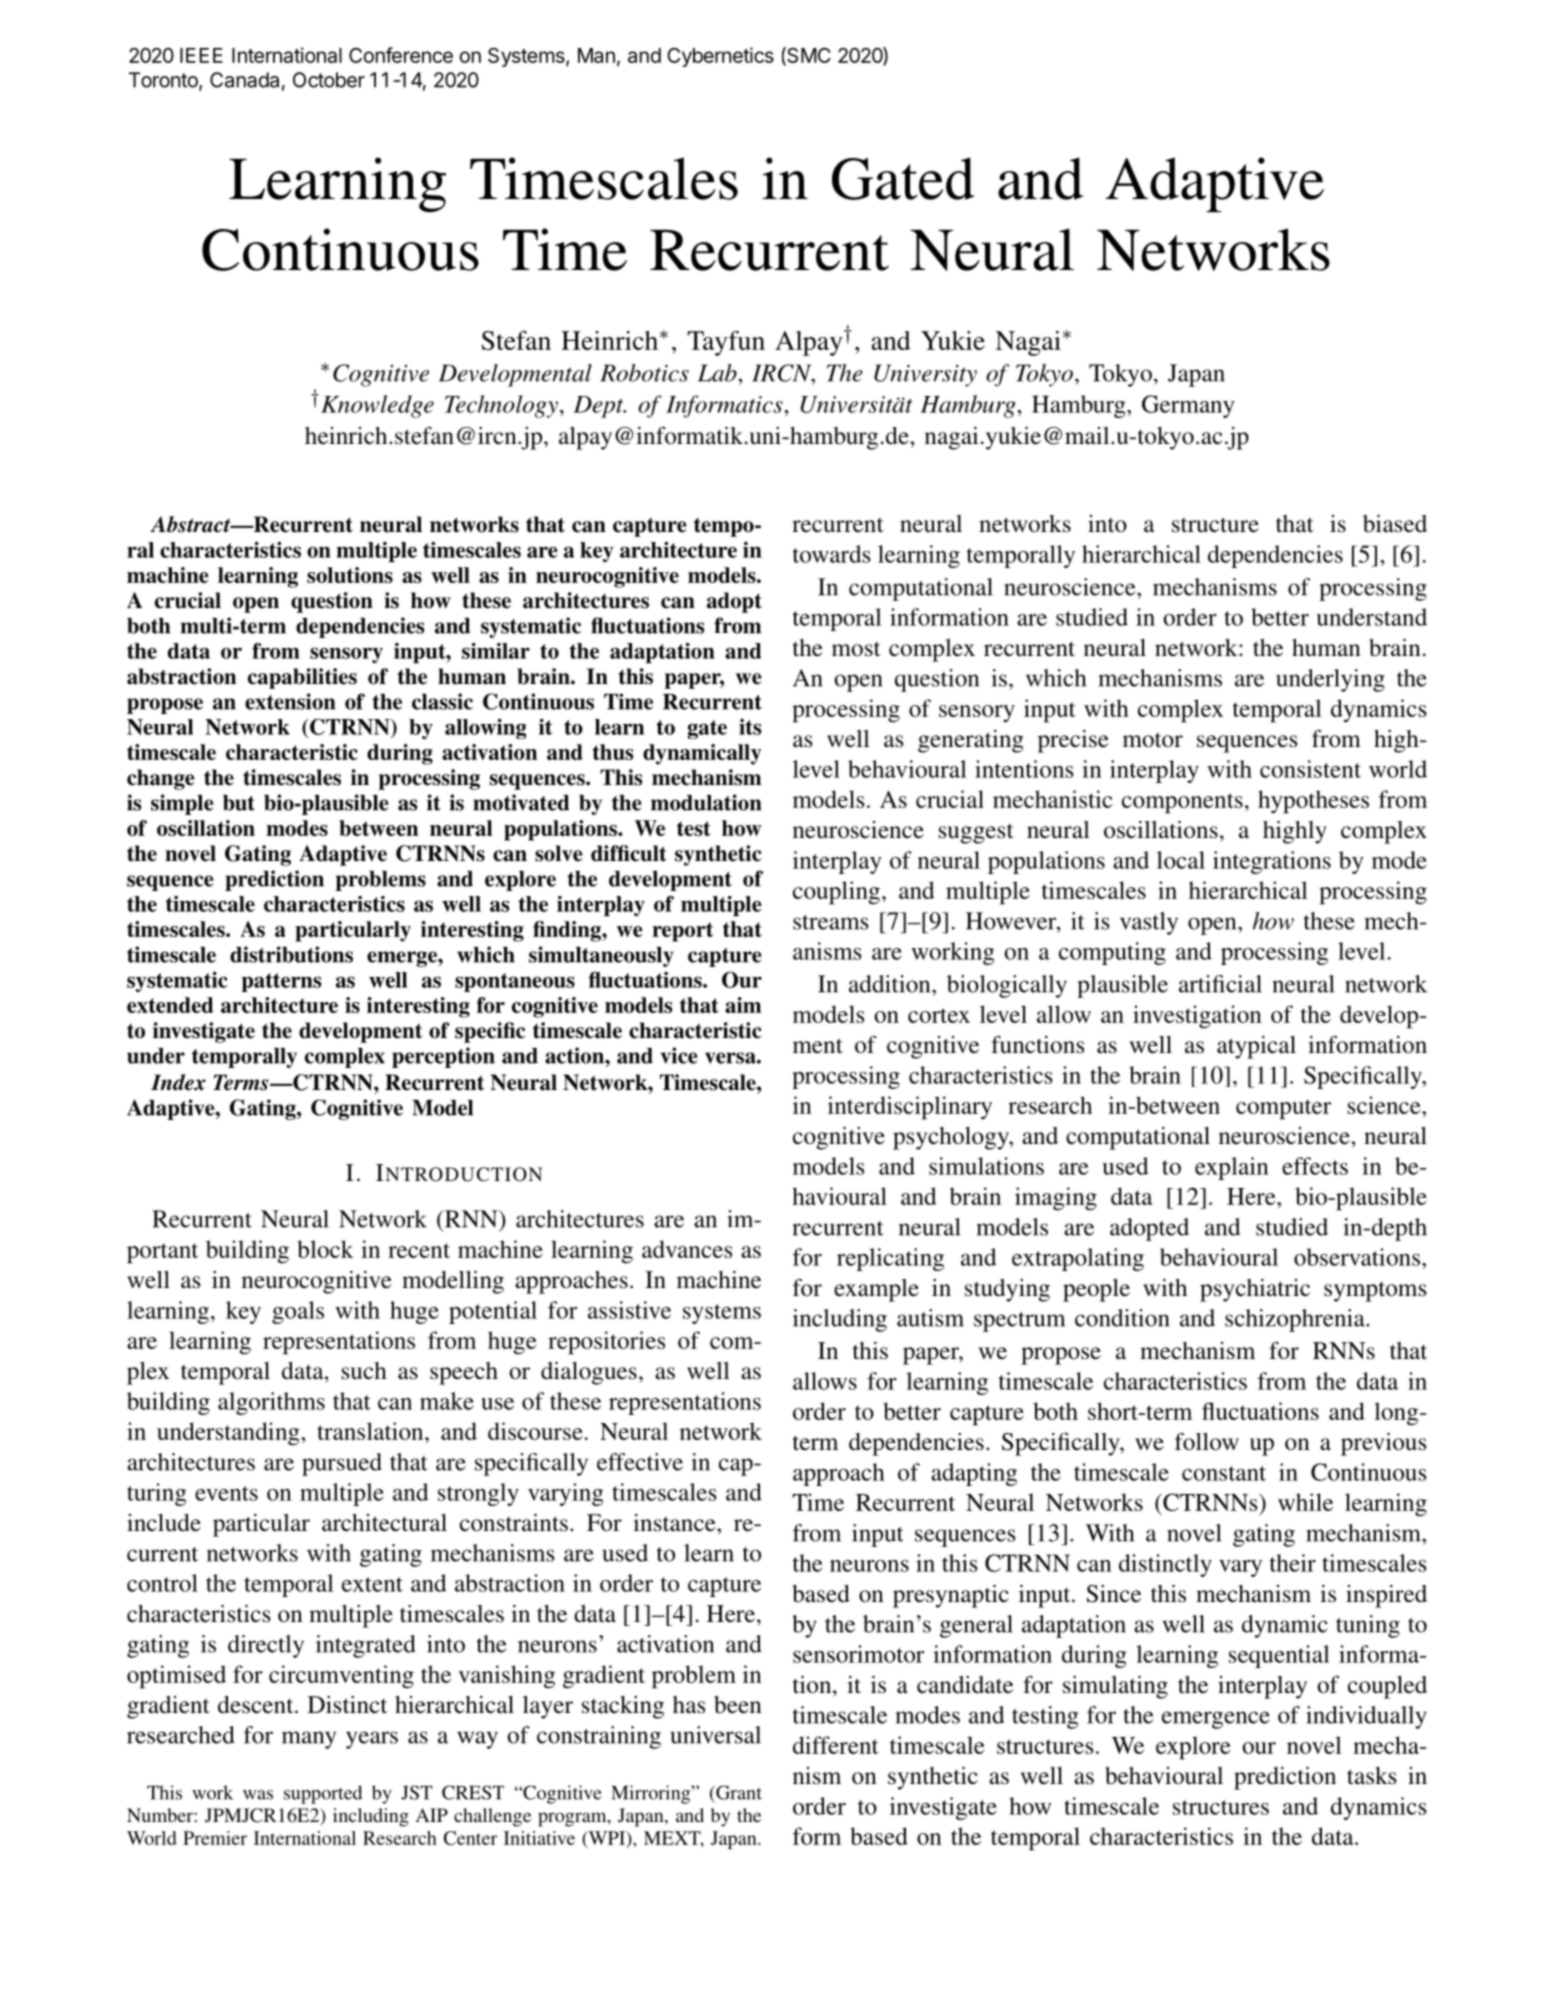 This page has height=2011, width=1554. Describe the element at coordinates (720, 57) in the page. I see `Cybernetics` at that location.
